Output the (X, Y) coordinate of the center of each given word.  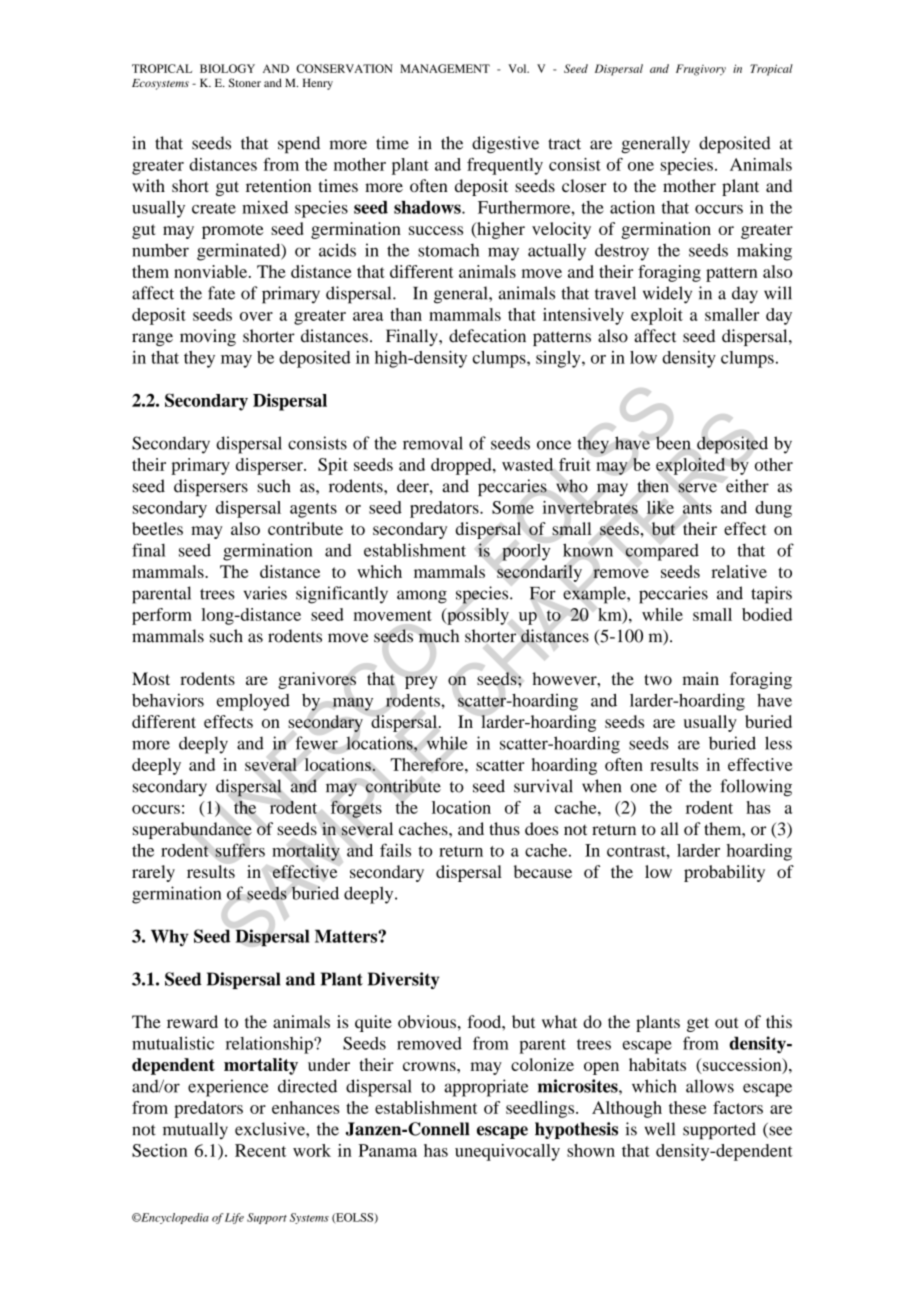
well (660, 1129)
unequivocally (507, 1152)
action (632, 207)
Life (234, 1218)
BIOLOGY (227, 68)
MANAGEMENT (445, 68)
